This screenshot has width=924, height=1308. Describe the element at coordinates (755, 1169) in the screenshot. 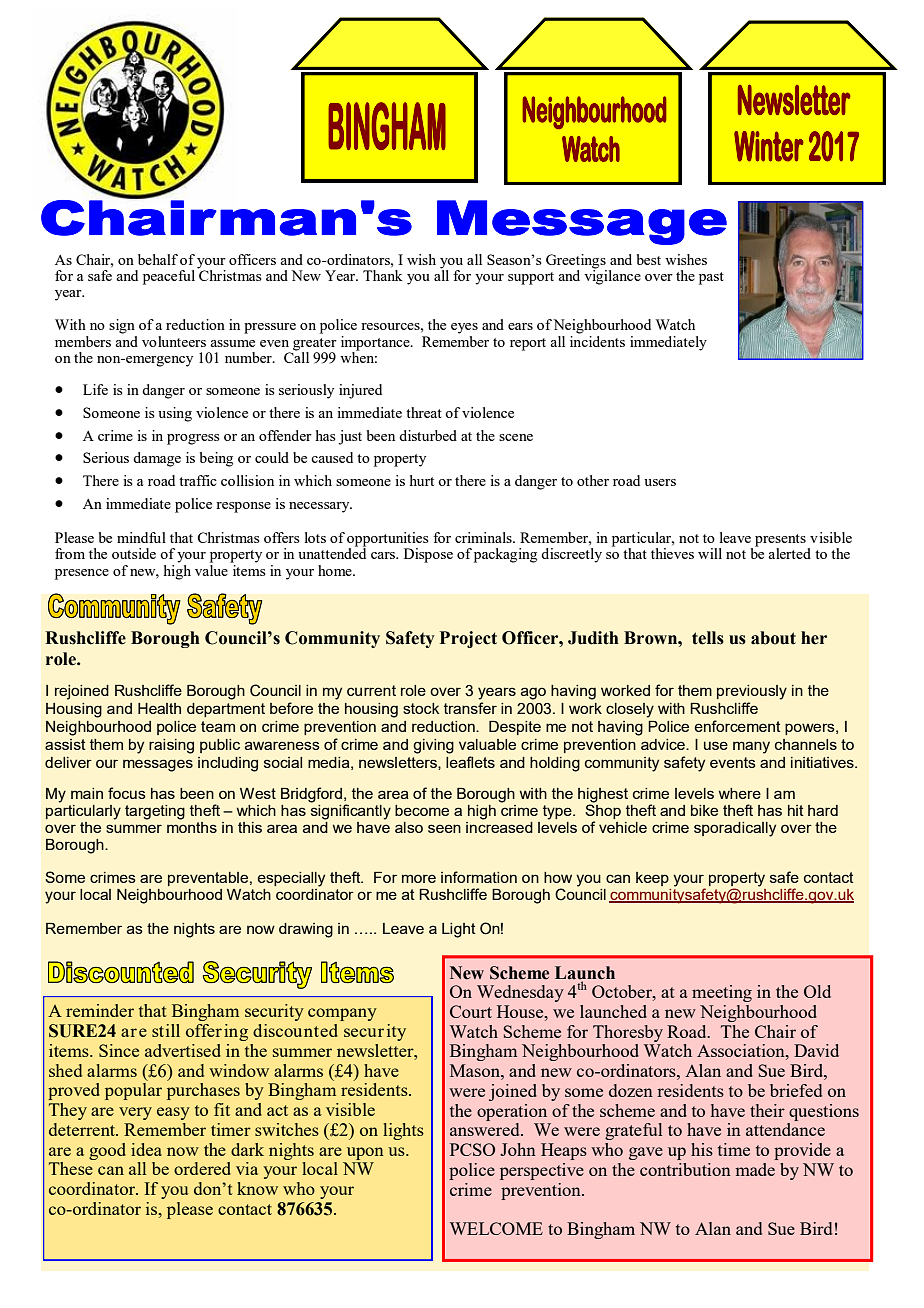

I see `made` at that location.
